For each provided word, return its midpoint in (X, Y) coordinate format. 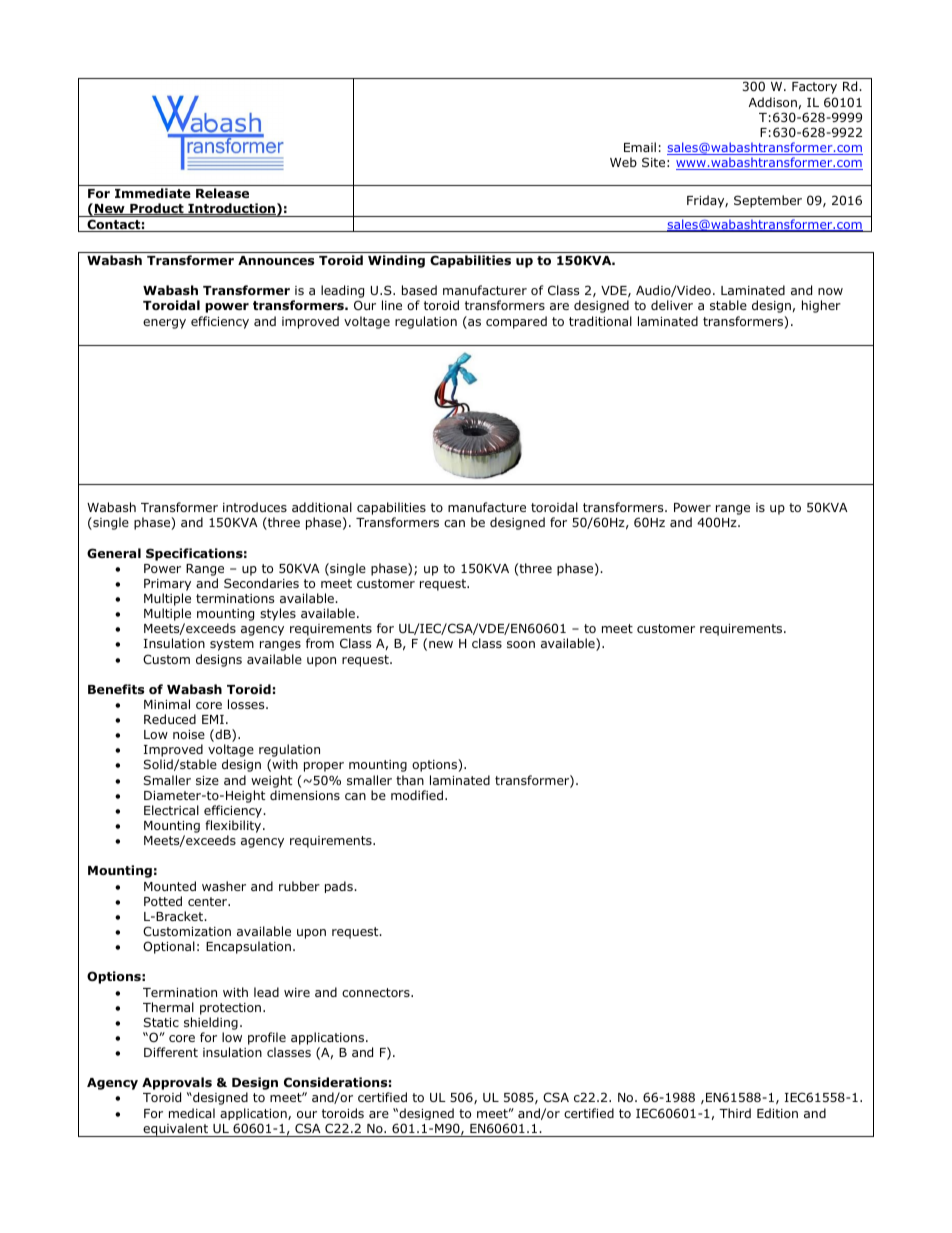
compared (516, 322)
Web (623, 162)
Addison (773, 102)
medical (192, 1113)
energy (164, 324)
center (209, 901)
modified (417, 795)
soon (521, 644)
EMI (213, 719)
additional (322, 507)
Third (735, 1113)
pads (340, 887)
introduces (255, 507)
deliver (672, 305)
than (410, 780)
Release (222, 193)
